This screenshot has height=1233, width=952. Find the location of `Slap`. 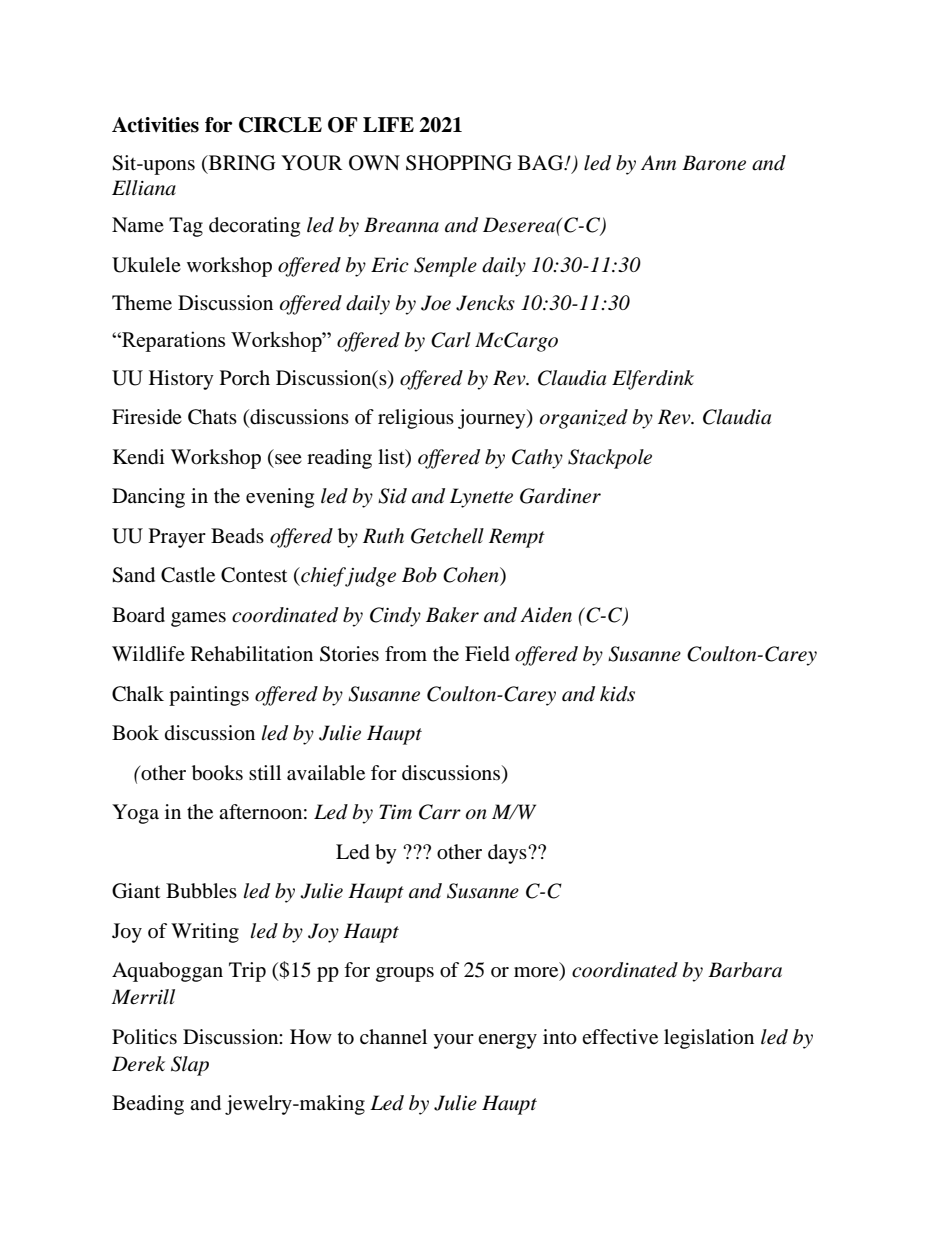

Slap is located at coordinates (190, 1066).
